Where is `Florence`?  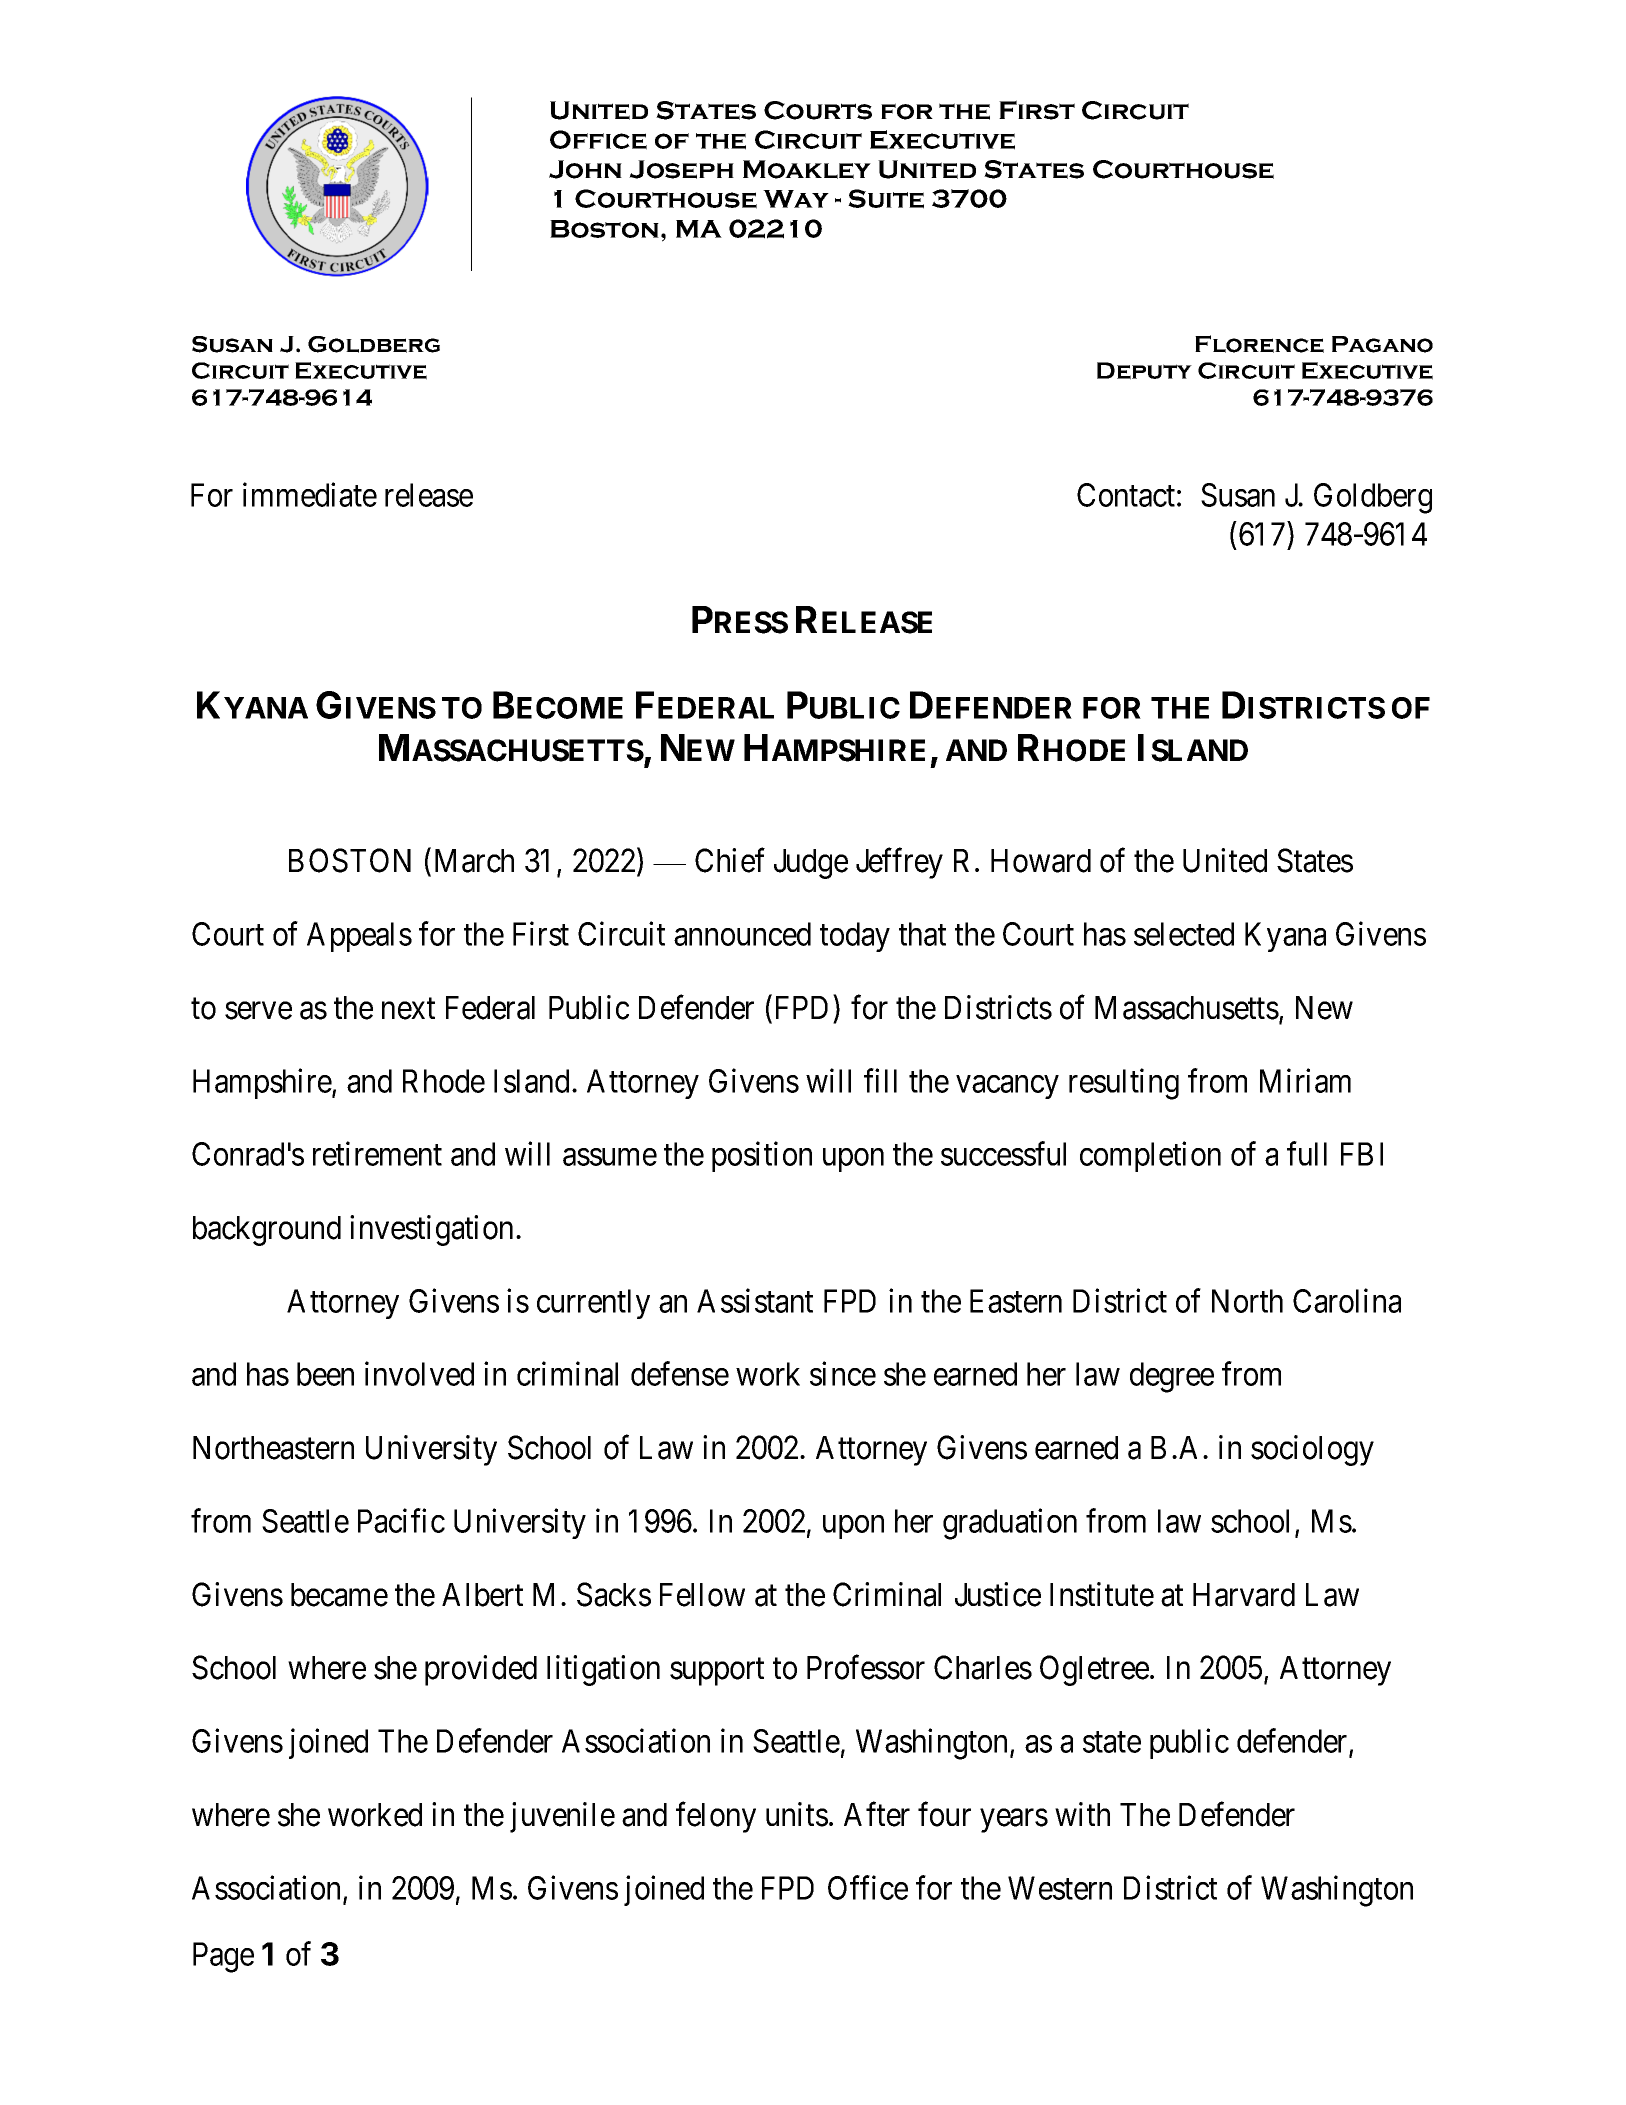 Florence is located at coordinates (1259, 344).
